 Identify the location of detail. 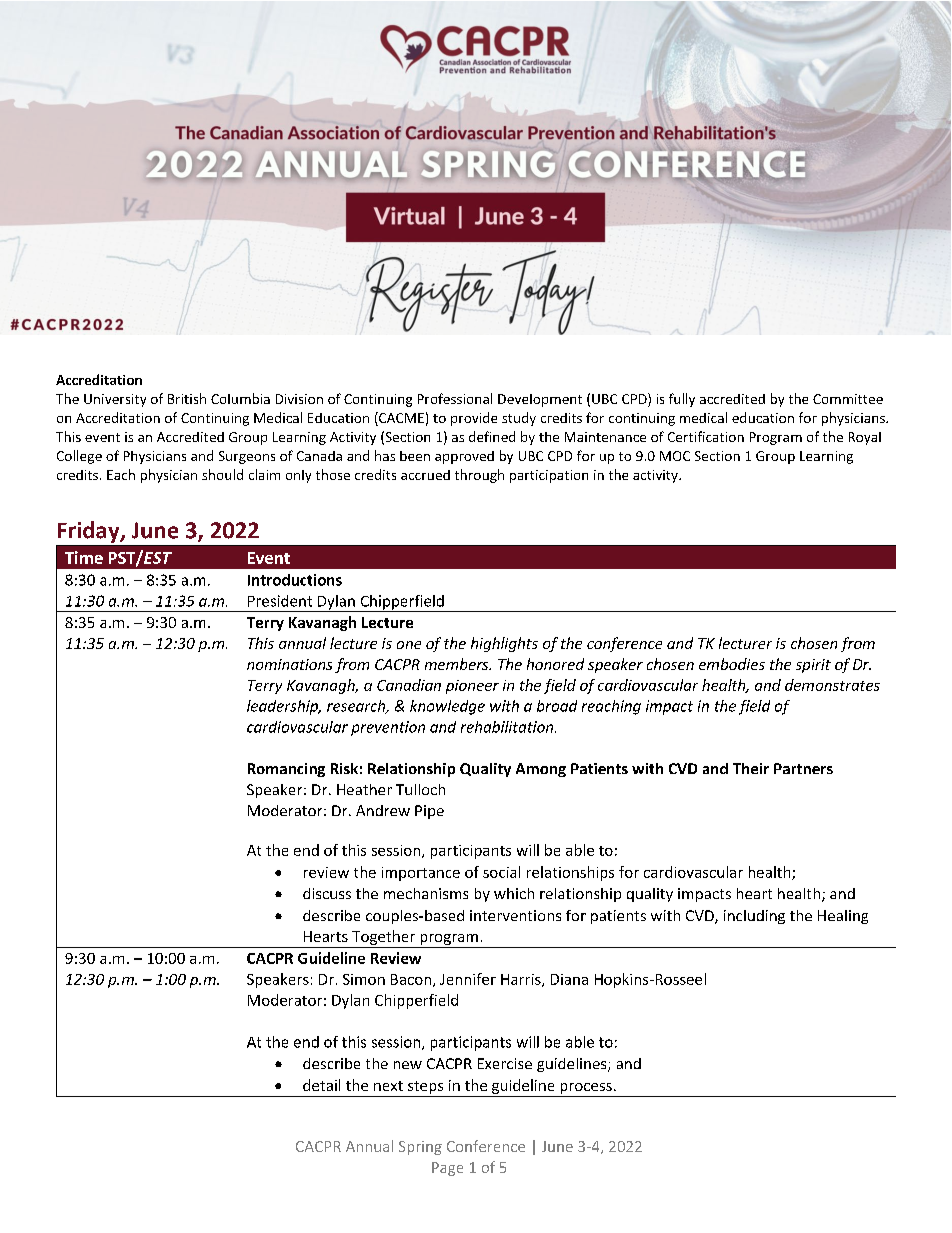
(321, 1085).
